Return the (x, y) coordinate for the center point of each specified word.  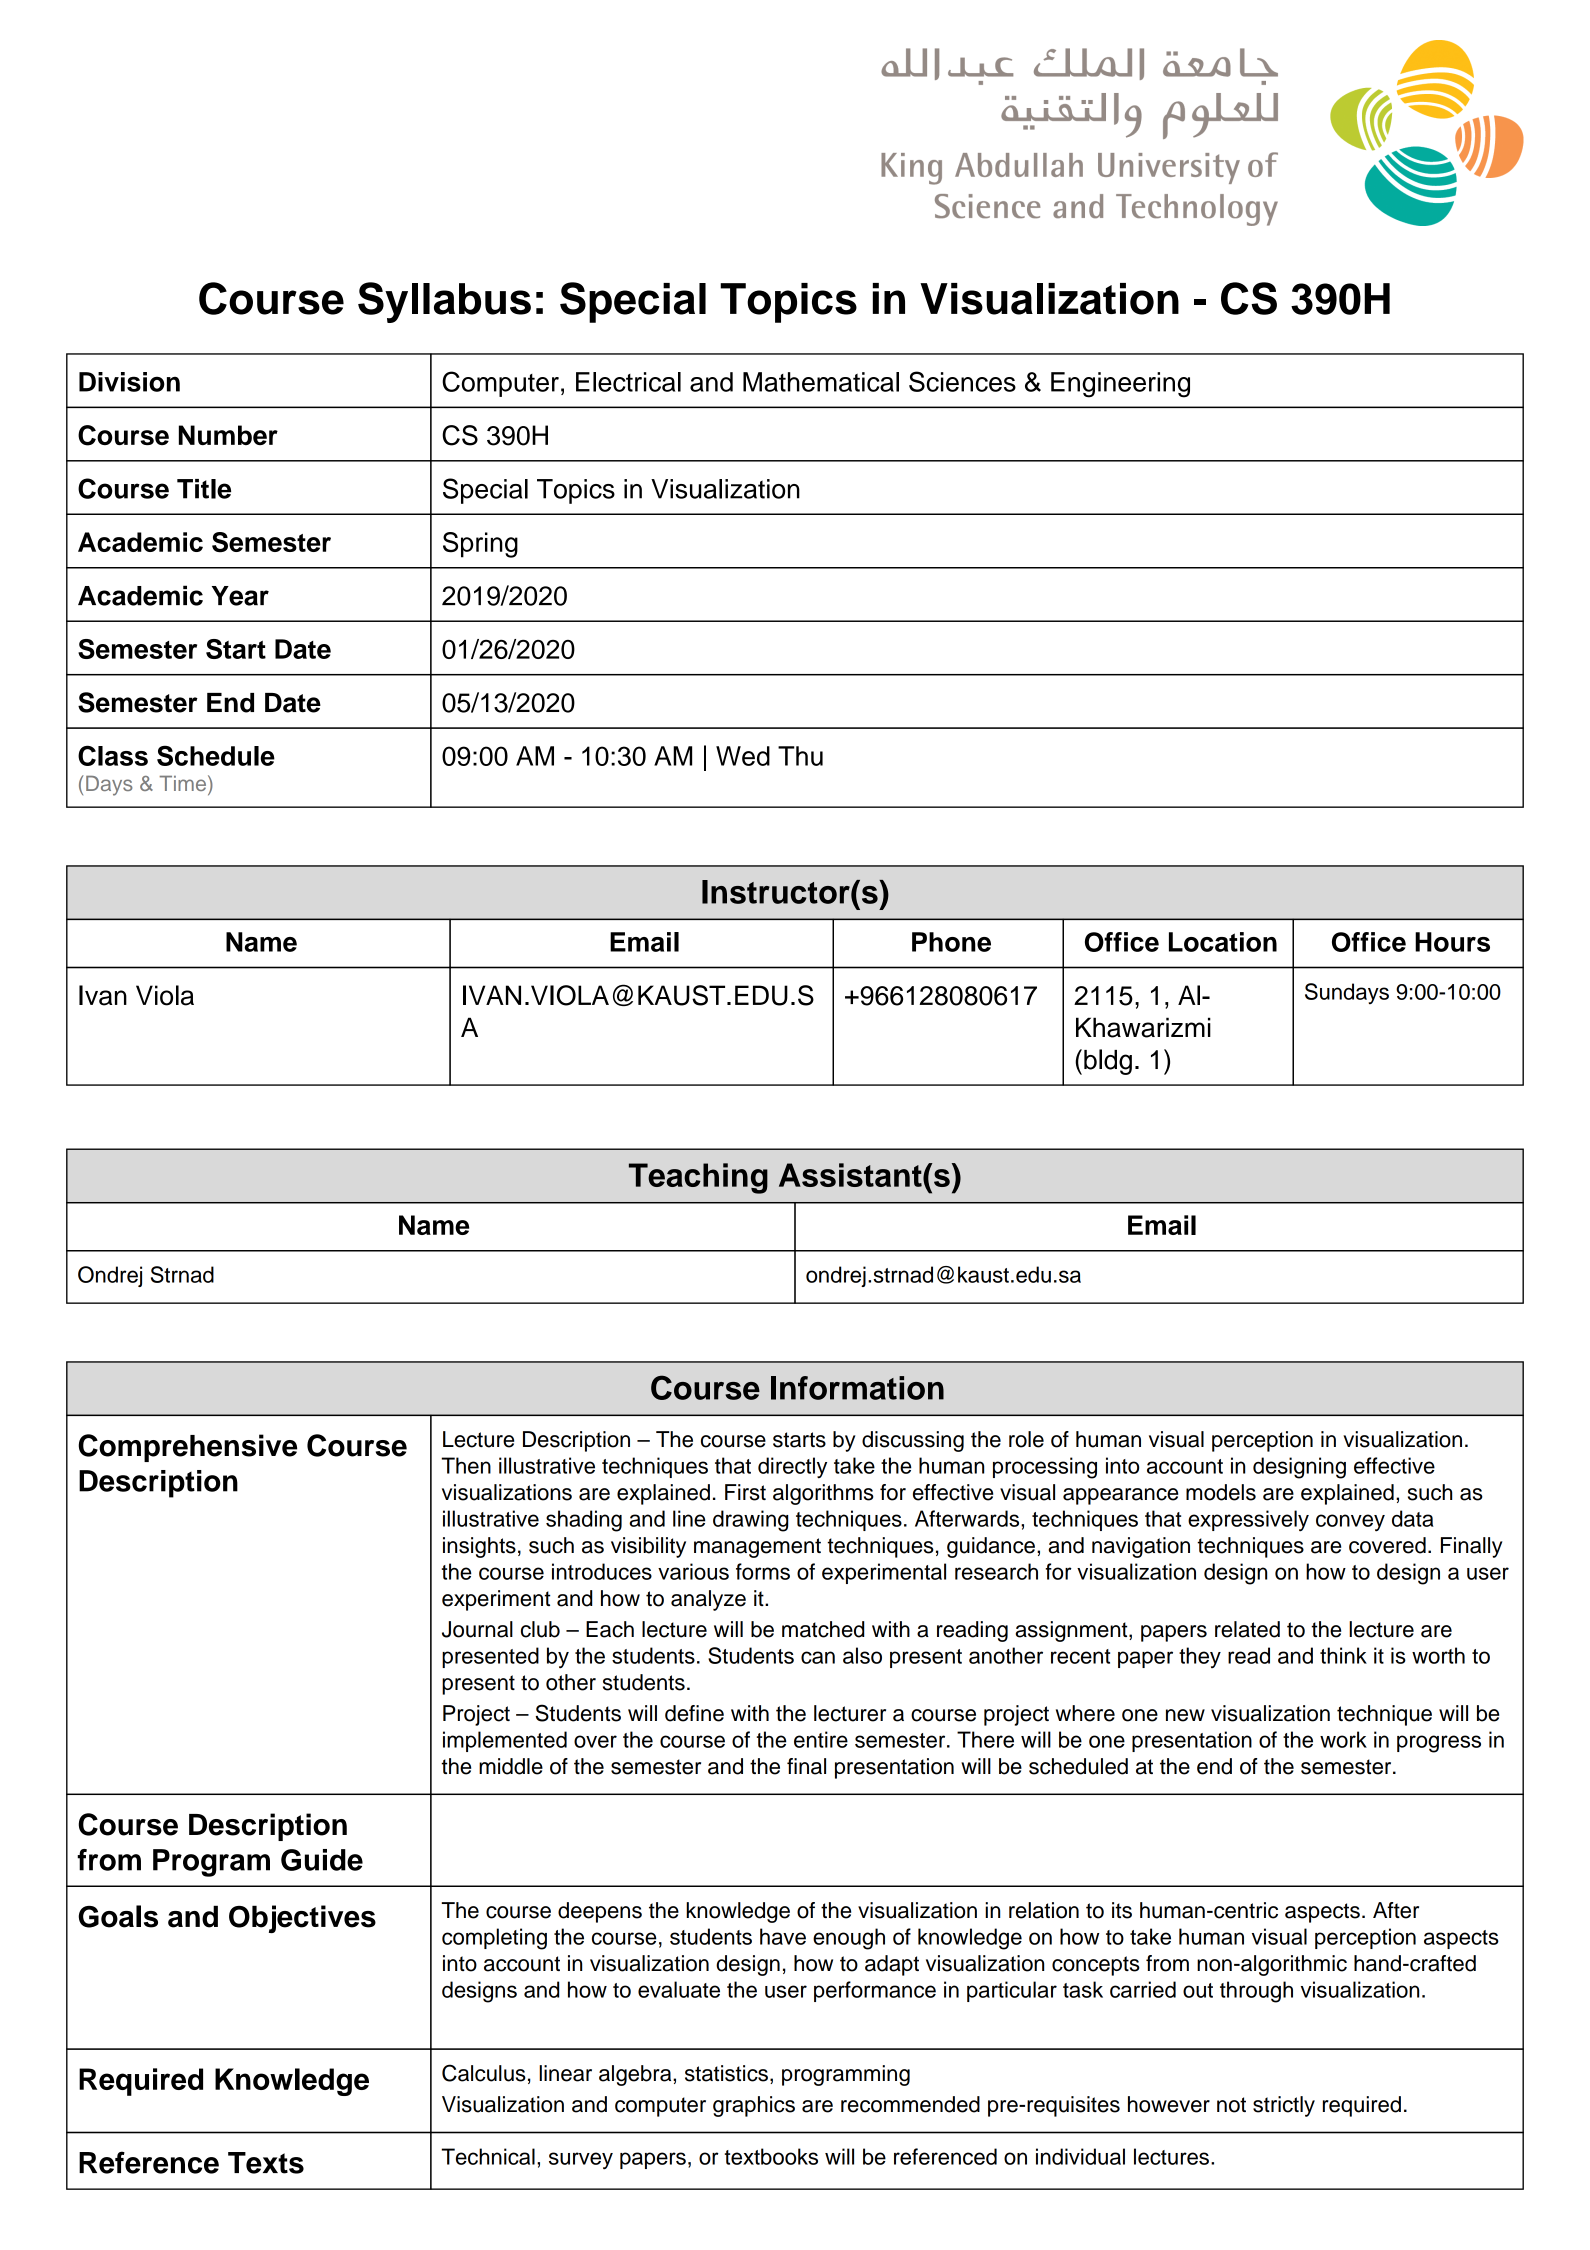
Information (857, 1388)
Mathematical (821, 382)
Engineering (1120, 385)
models (1221, 1492)
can (818, 1657)
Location (1223, 942)
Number (228, 435)
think (1343, 1655)
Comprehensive (187, 1448)
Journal (477, 1629)
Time (184, 784)
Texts (266, 2163)
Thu (800, 756)
